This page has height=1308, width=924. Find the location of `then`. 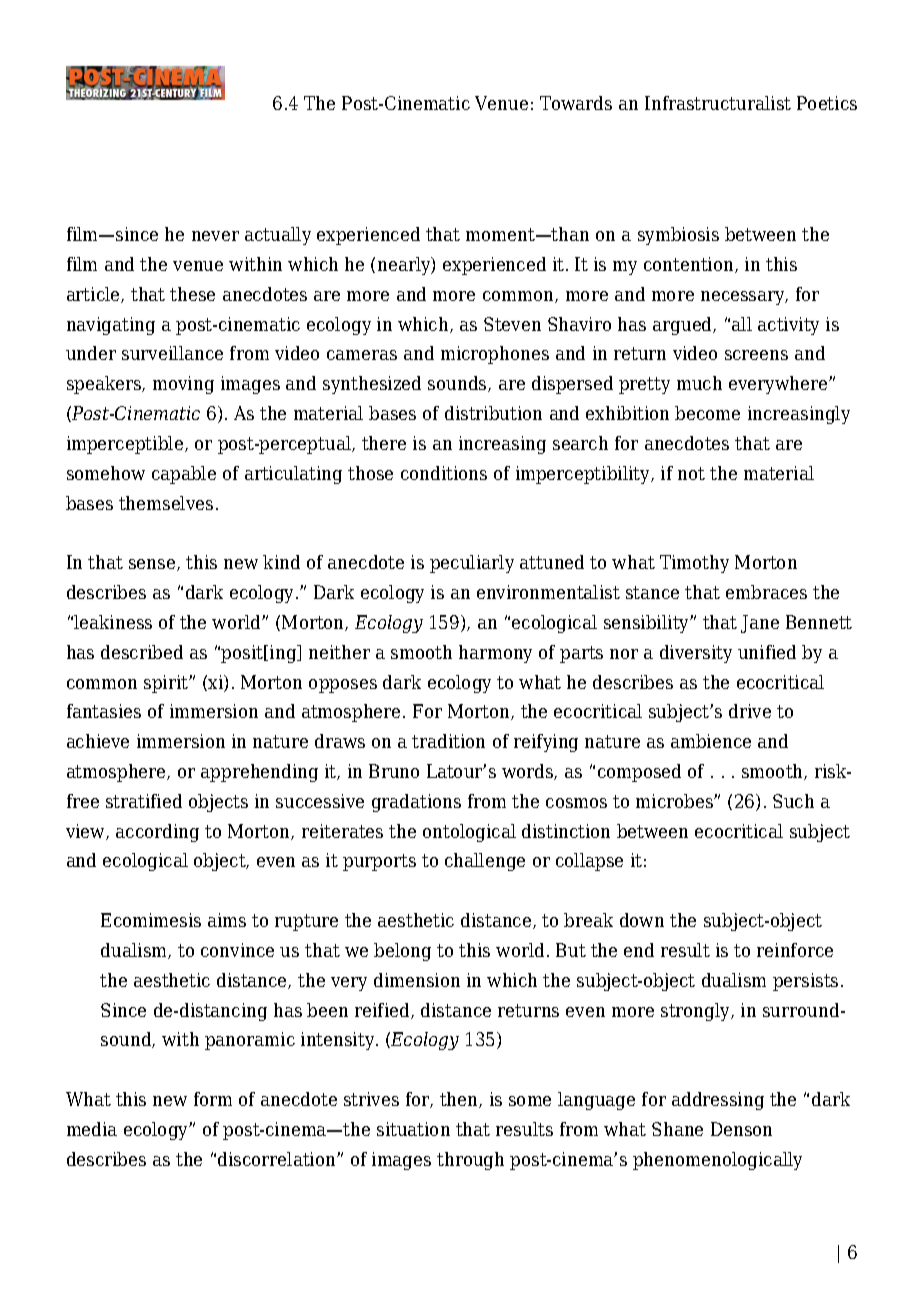

then is located at coordinates (460, 1100).
